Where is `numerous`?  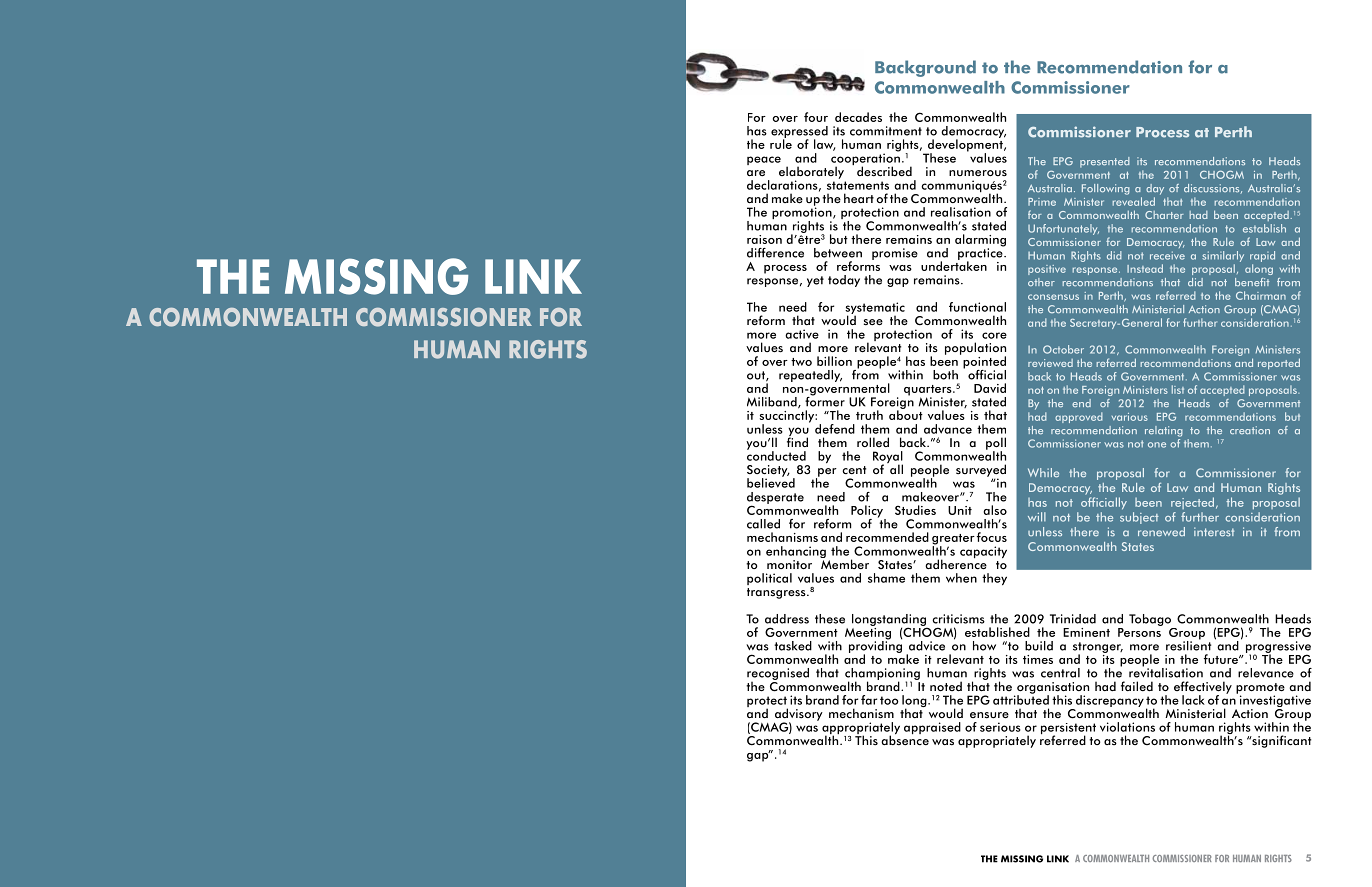
numerous is located at coordinates (978, 173).
